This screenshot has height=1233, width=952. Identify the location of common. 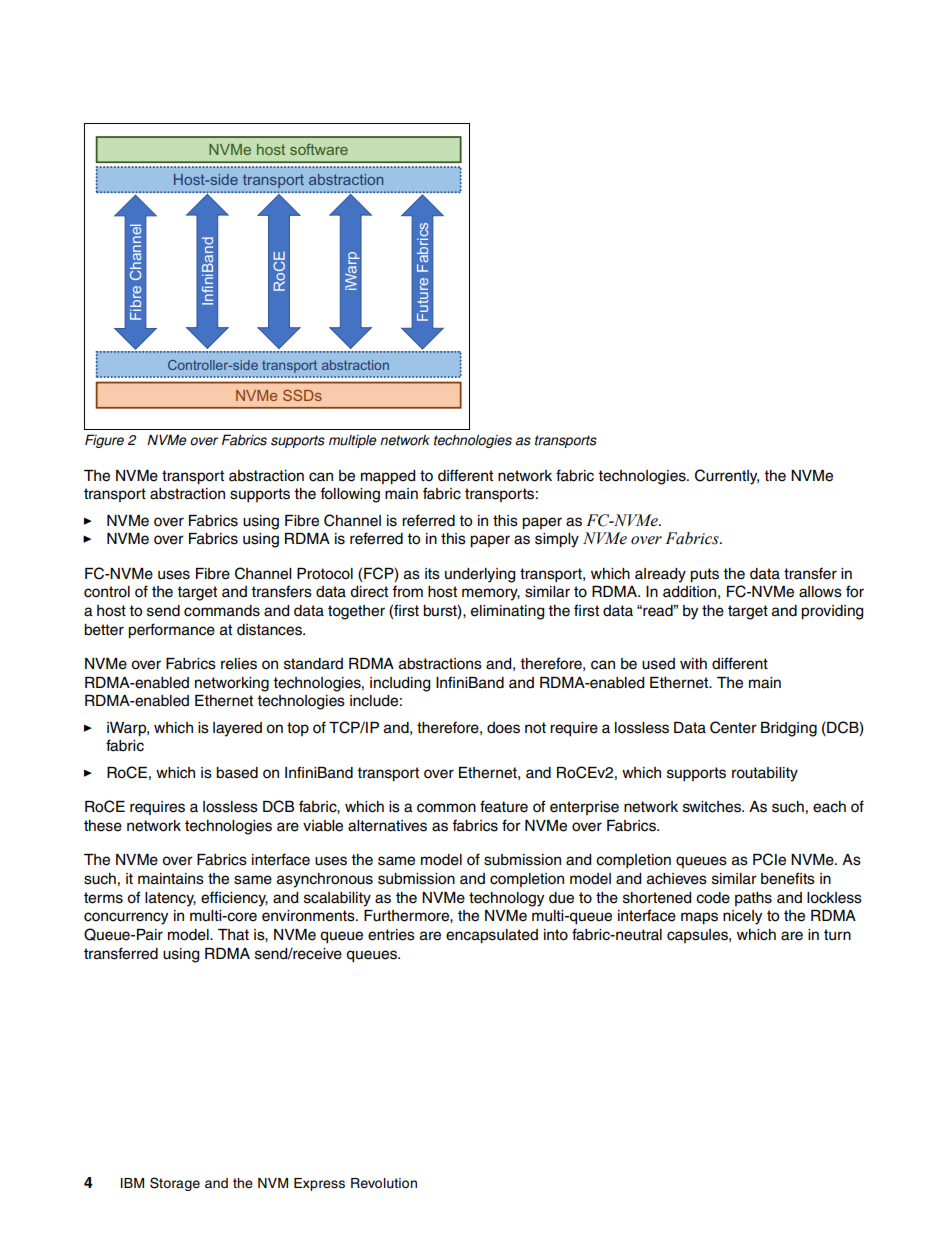
(446, 808).
